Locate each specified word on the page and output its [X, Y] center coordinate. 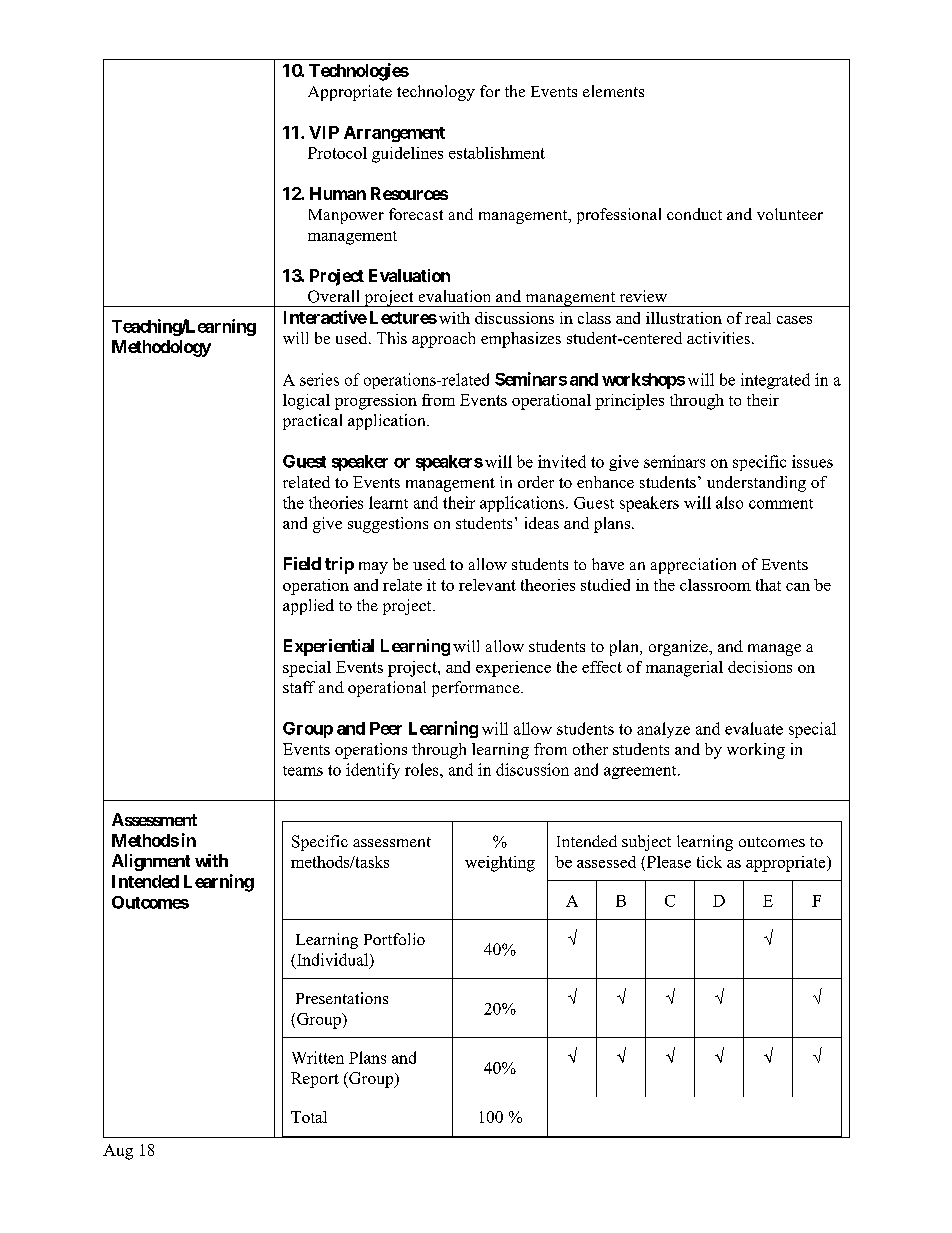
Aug [118, 1152]
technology [436, 93]
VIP [324, 132]
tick [709, 862]
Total [309, 1117]
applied [308, 607]
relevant [487, 585]
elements [613, 91]
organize [679, 648]
